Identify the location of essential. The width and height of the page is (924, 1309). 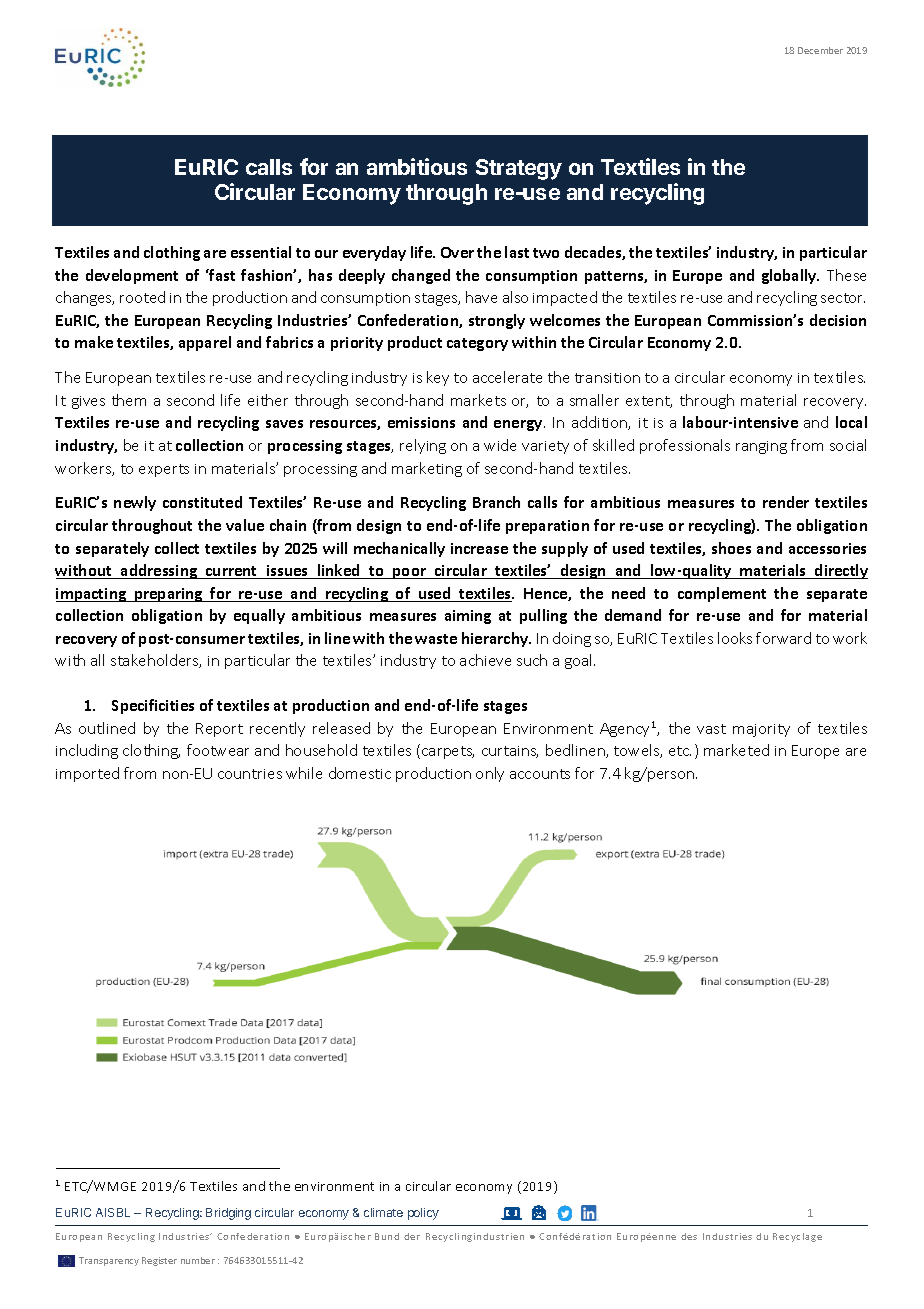
(261, 252).
